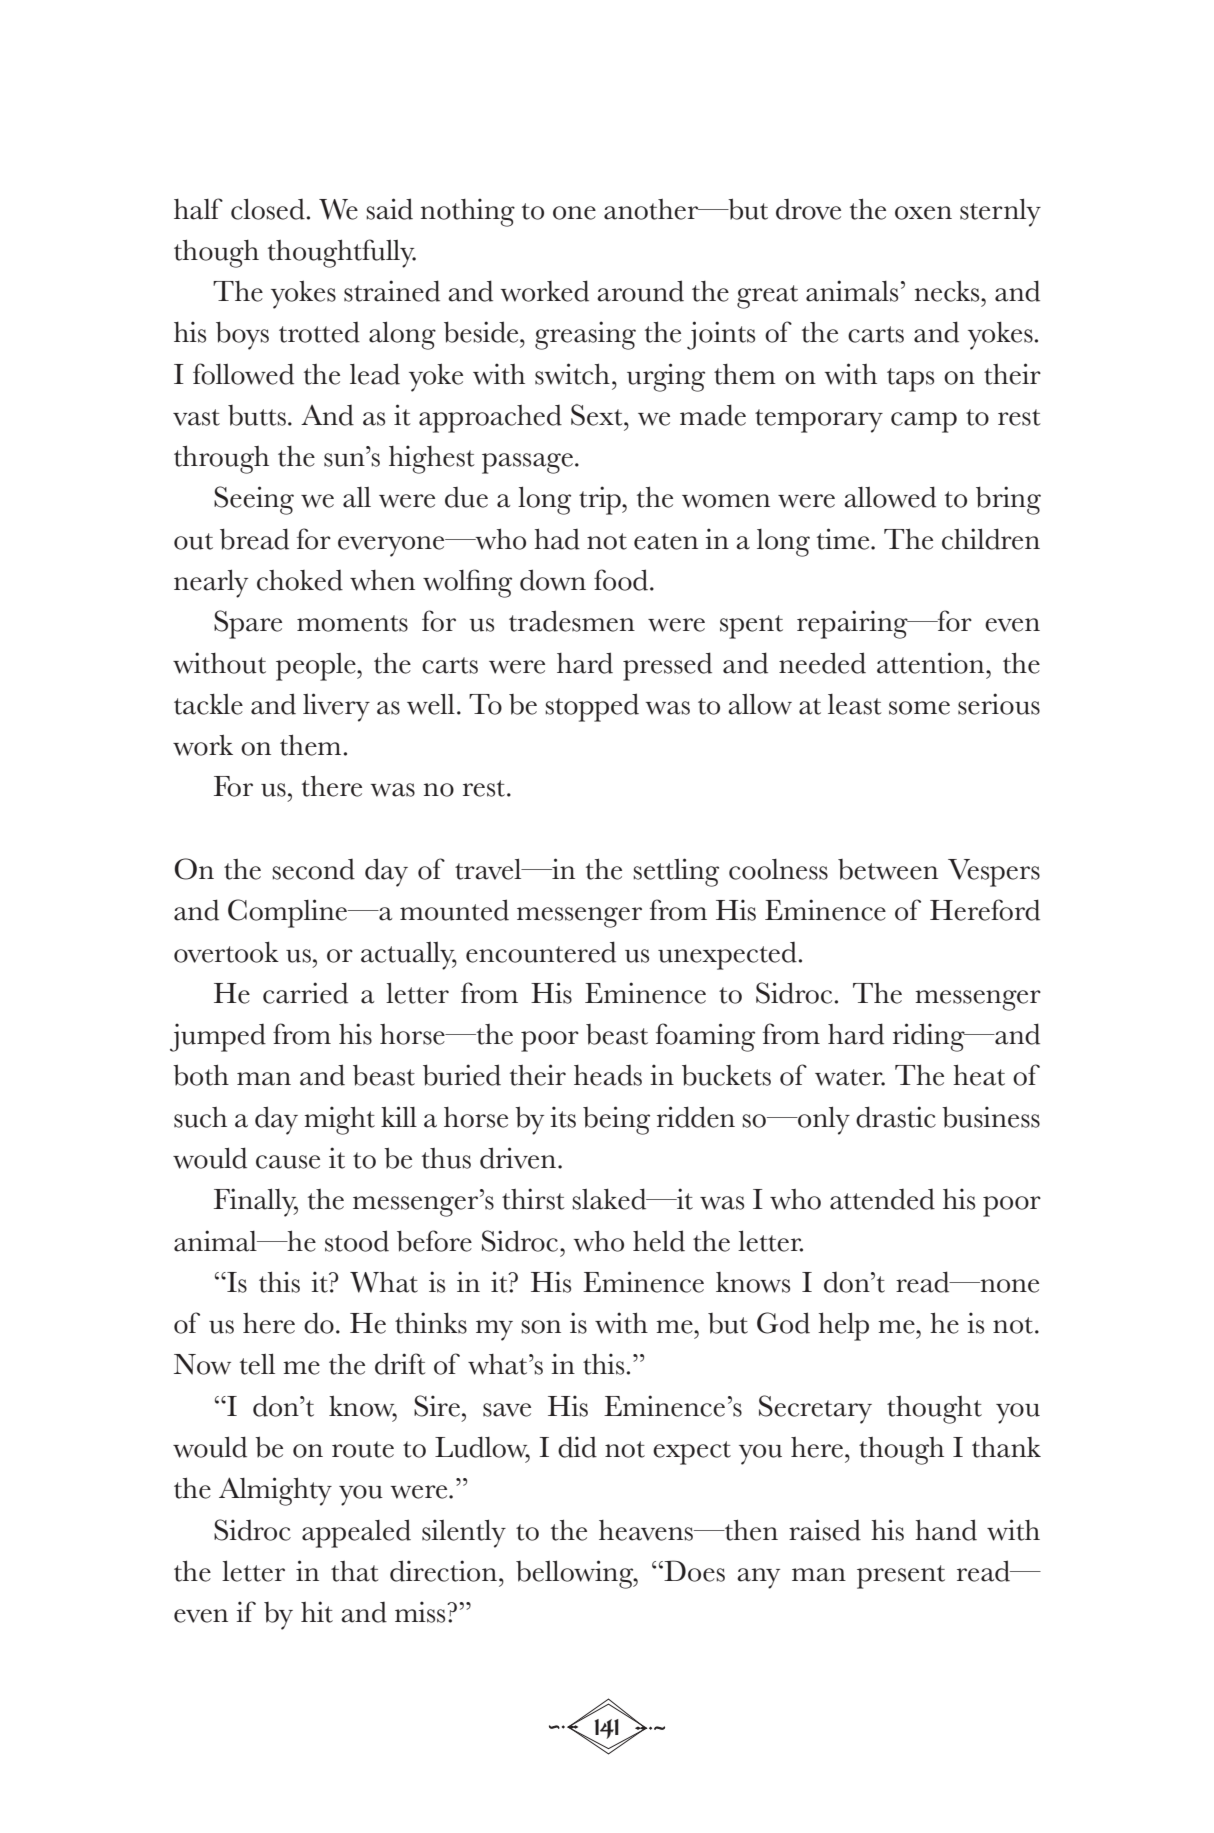  I want to click on attended, so click(882, 1199).
